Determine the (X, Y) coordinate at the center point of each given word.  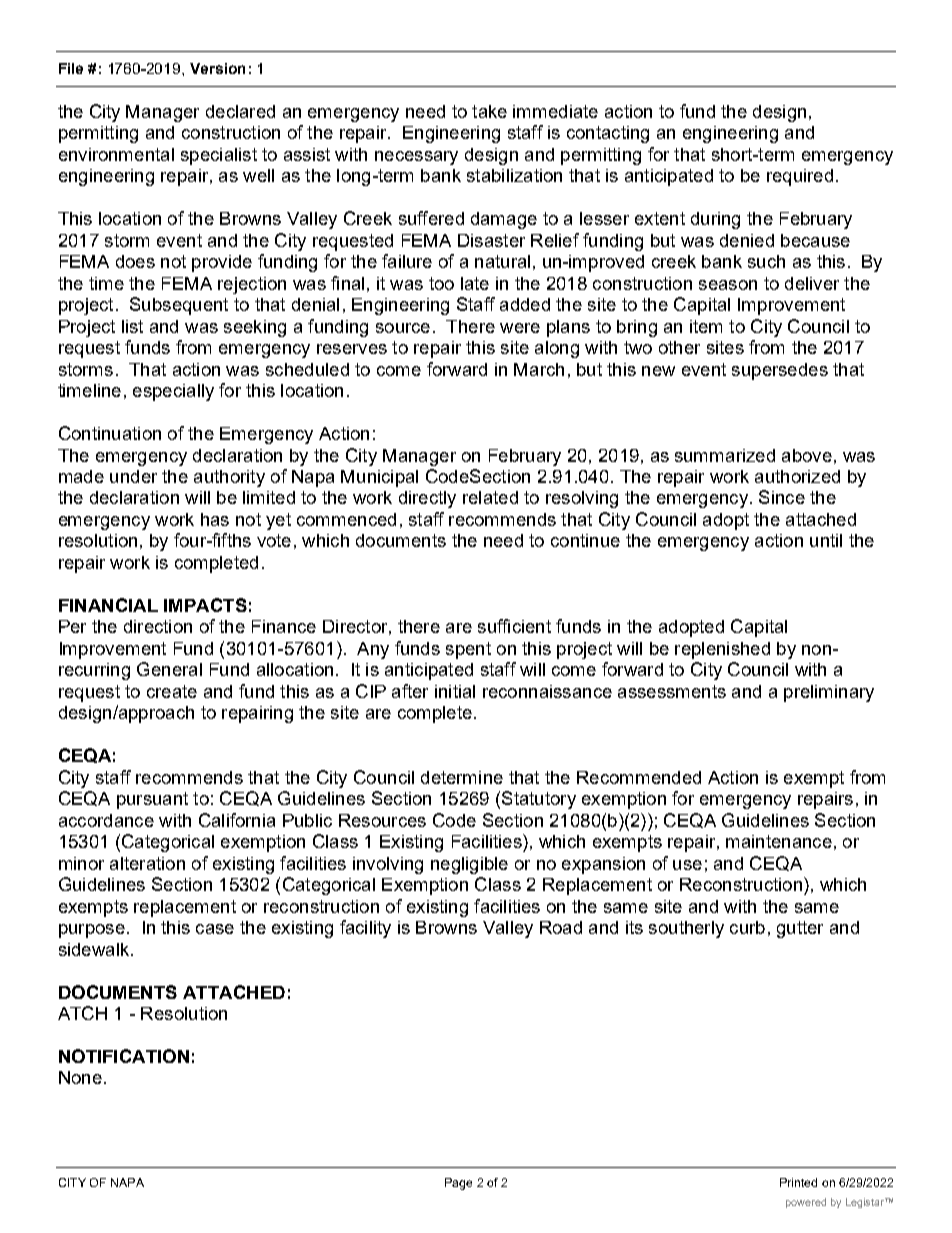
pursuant (152, 800)
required (800, 177)
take (489, 111)
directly (427, 499)
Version (217, 68)
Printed (798, 1182)
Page (458, 1184)
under (133, 476)
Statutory (539, 800)
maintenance (779, 841)
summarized (725, 455)
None (80, 1077)
